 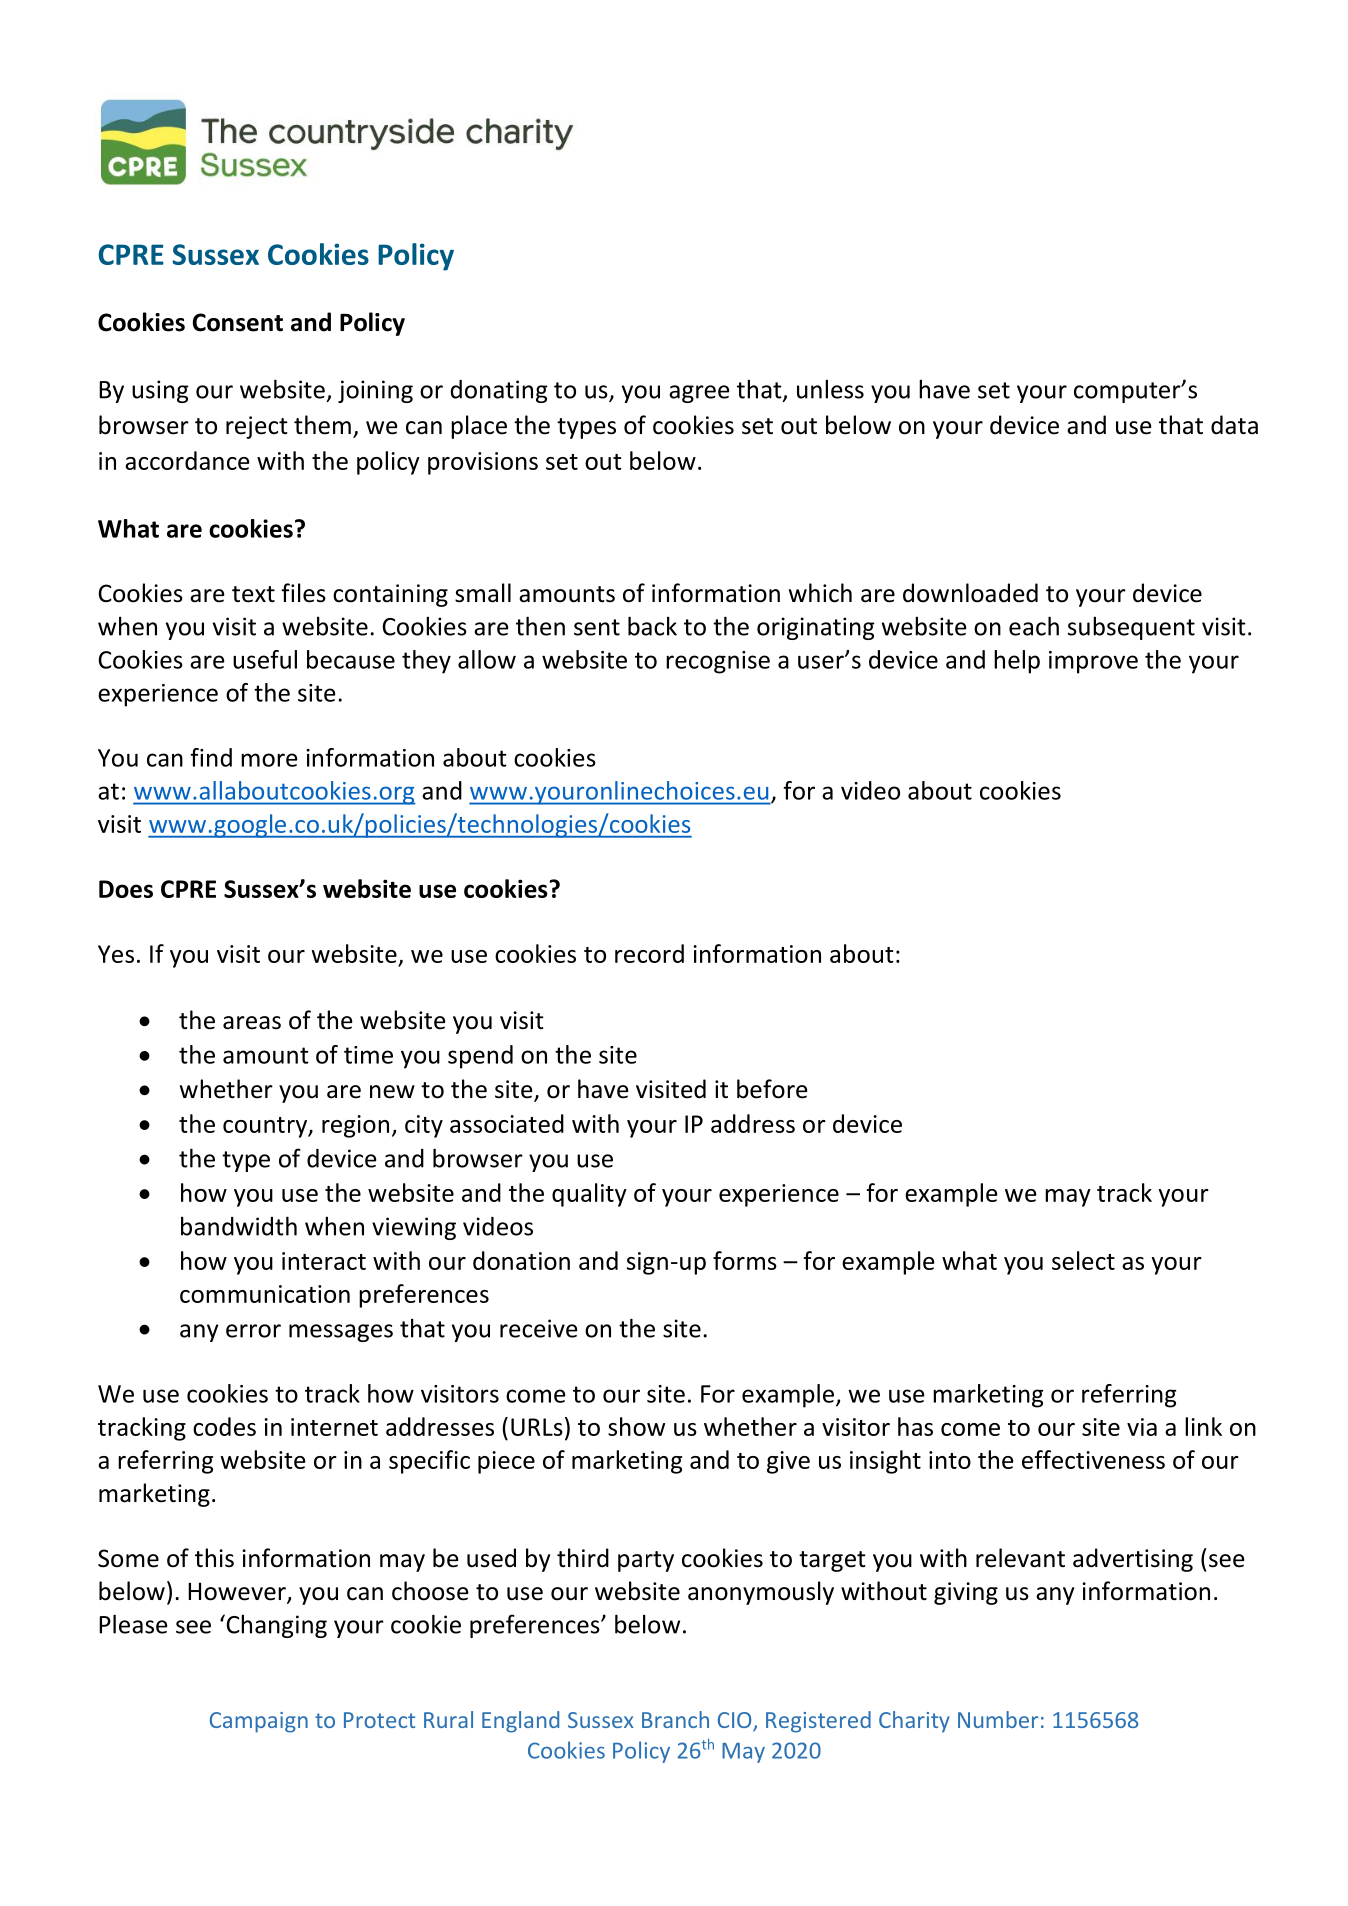 I want to click on areas, so click(x=252, y=1023).
